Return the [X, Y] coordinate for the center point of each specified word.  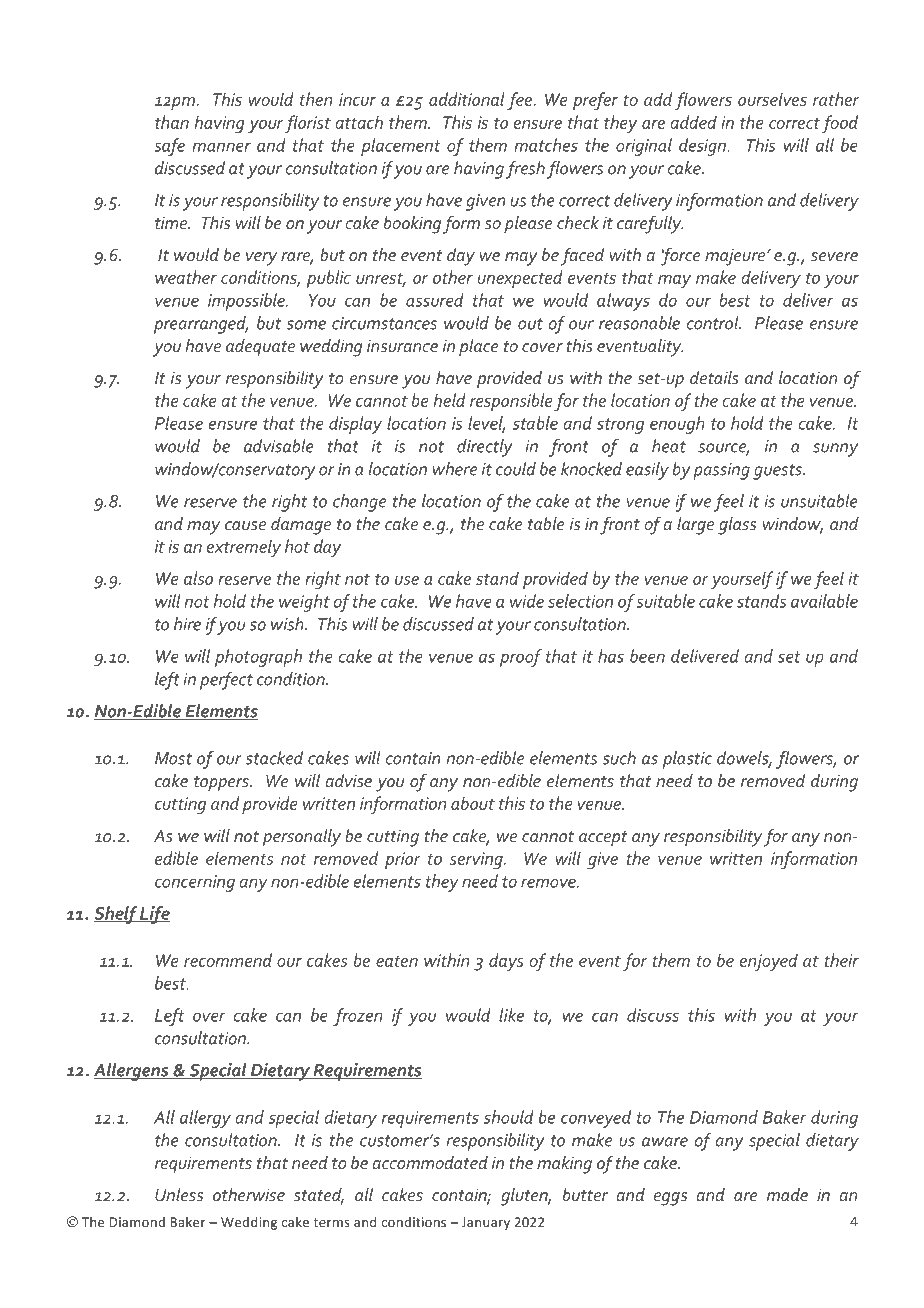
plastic [687, 760]
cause [245, 525]
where [455, 469]
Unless [179, 1194]
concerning [195, 883]
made [787, 1194]
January [486, 1223]
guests [778, 472]
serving [477, 860]
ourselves [772, 99]
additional [467, 99]
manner [221, 147]
